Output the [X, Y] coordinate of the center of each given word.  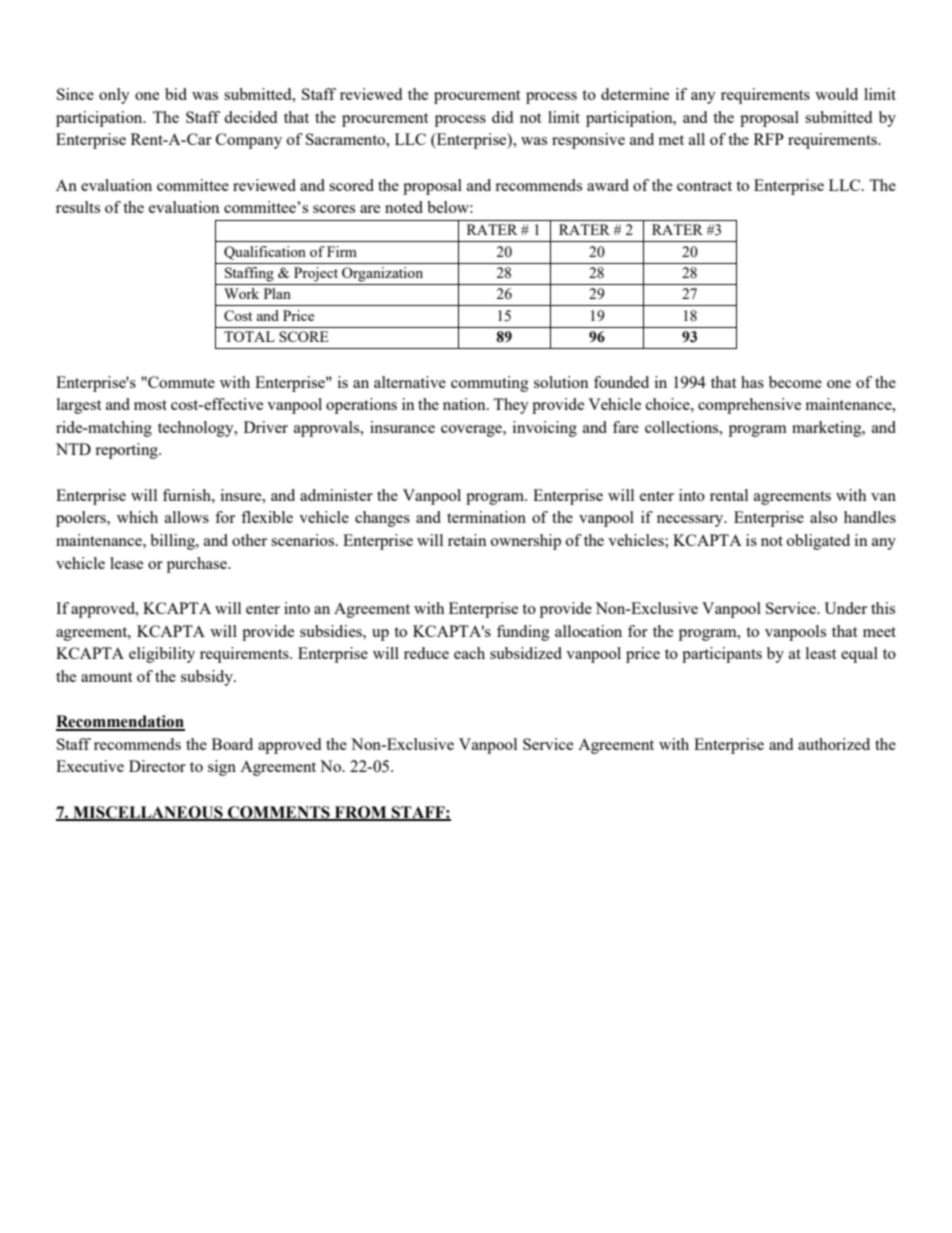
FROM [361, 813]
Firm [342, 251]
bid [176, 94]
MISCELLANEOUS [148, 813]
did [502, 117]
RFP [769, 139]
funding [523, 633]
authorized [834, 744]
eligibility [162, 655]
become [795, 382]
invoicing [545, 429]
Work [241, 293]
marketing [828, 429]
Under [845, 608]
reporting [127, 451]
